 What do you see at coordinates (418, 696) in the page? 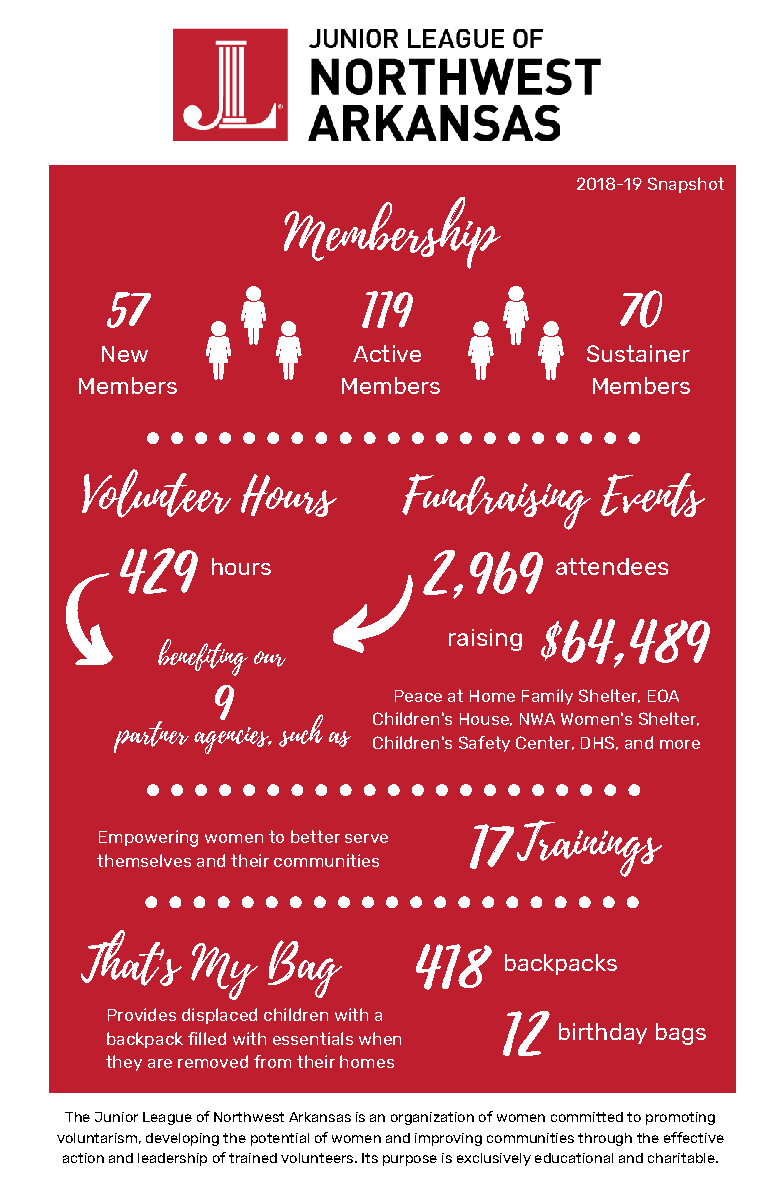
I see `Peace` at bounding box center [418, 696].
